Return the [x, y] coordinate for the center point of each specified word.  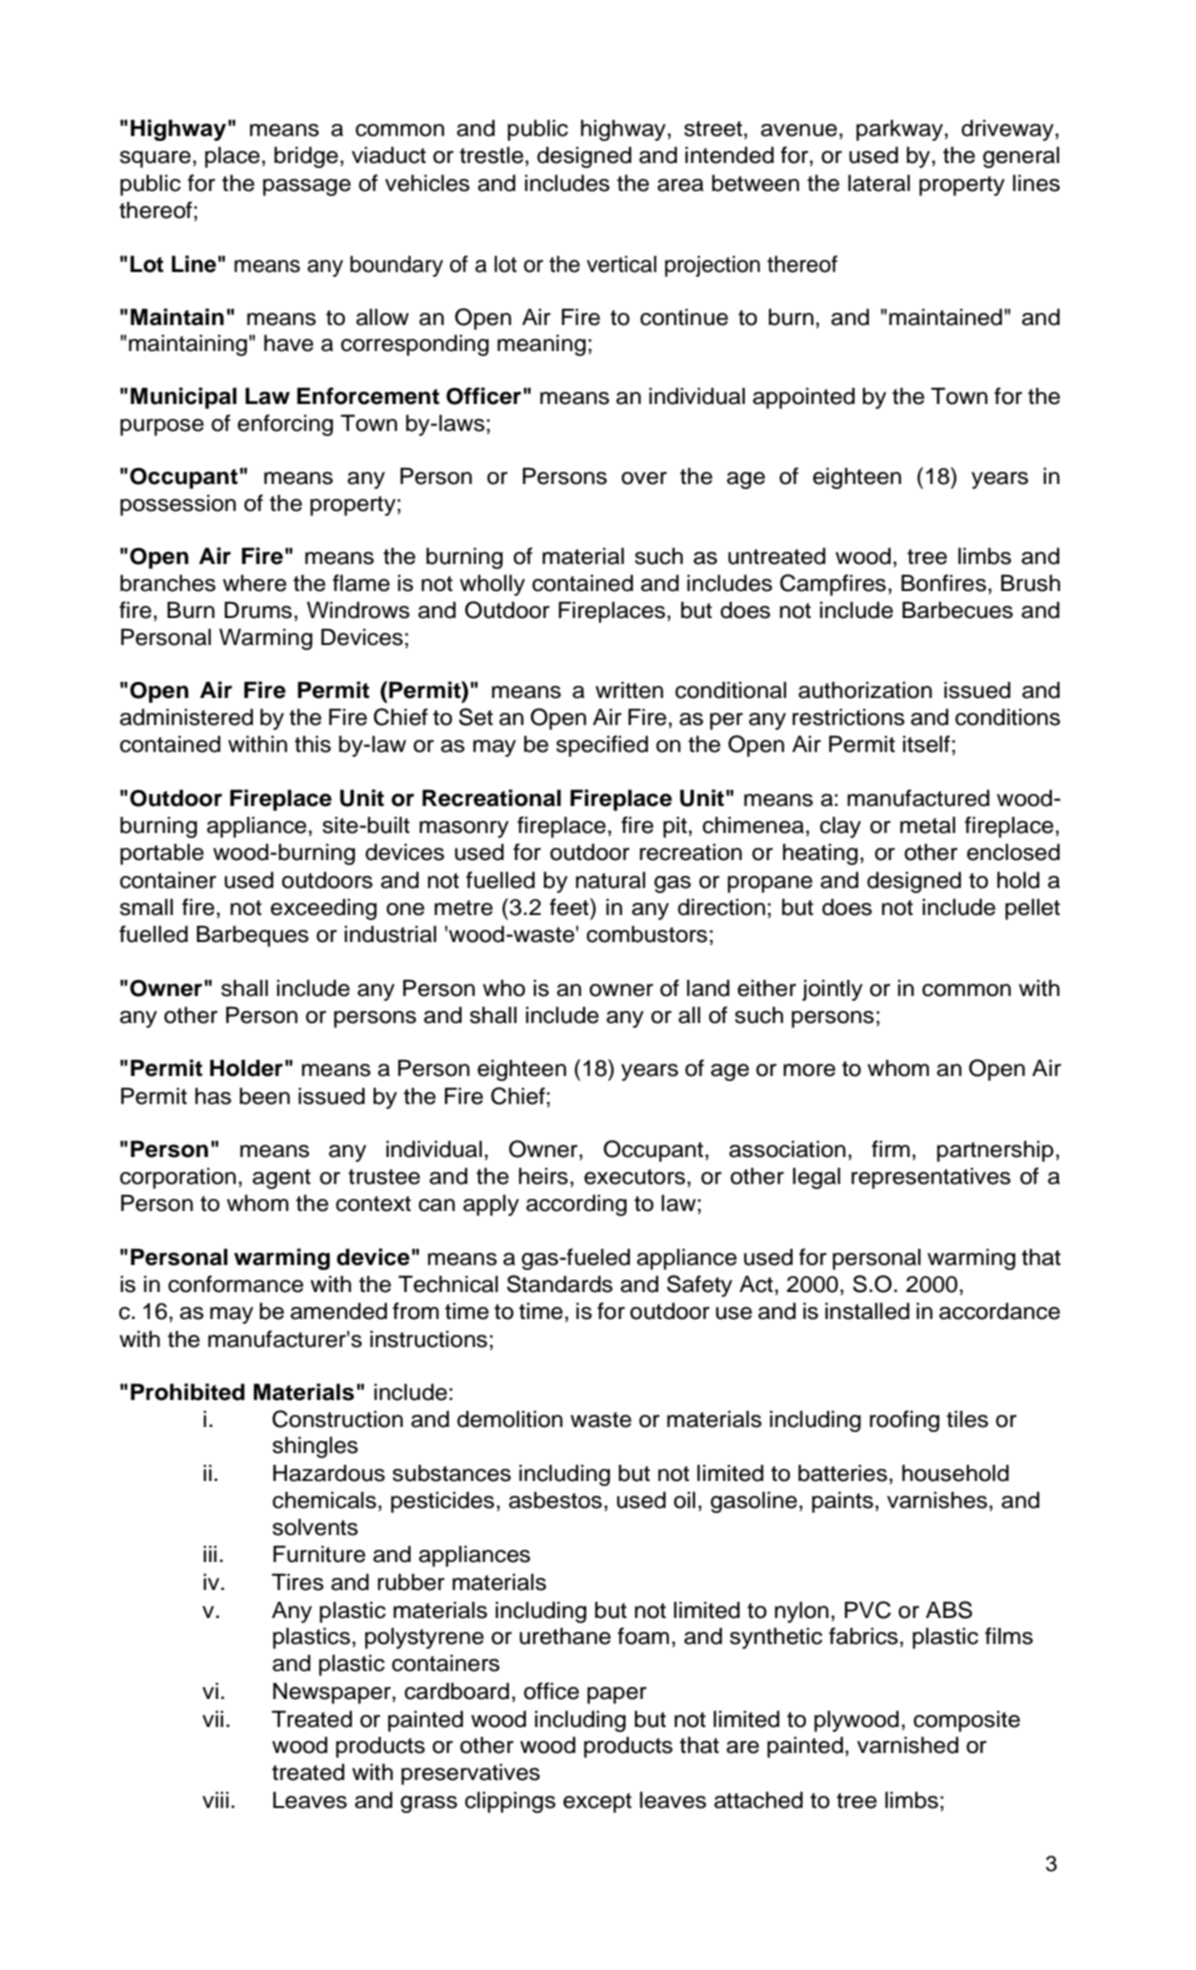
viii [215, 1799]
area [680, 185]
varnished [908, 1745]
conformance [236, 1284]
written [629, 690]
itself [926, 744]
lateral [879, 183]
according [576, 1205]
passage [307, 187]
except [597, 1803]
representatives [931, 1178]
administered [186, 717]
